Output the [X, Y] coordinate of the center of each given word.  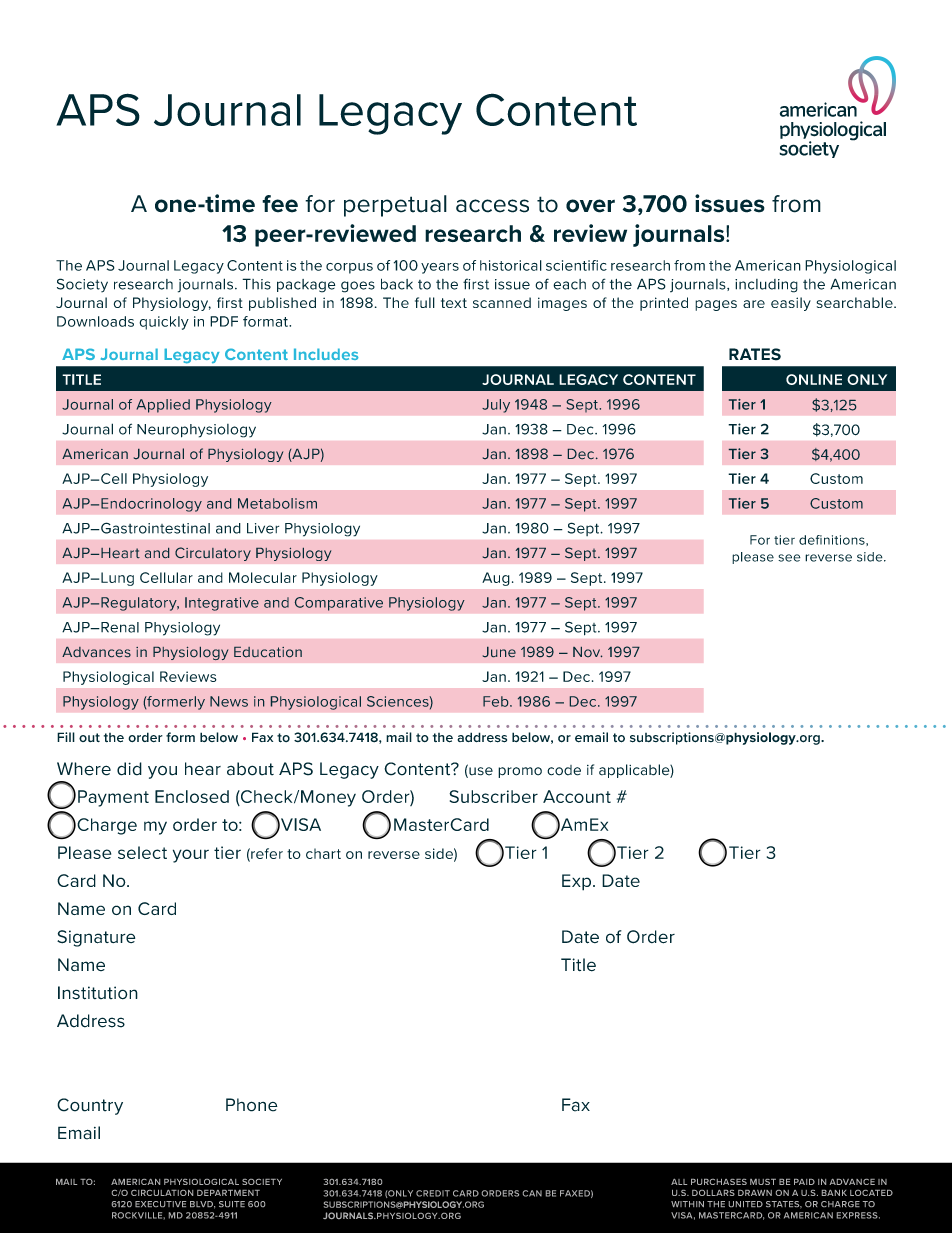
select [142, 852]
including [766, 286]
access [492, 206]
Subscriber [493, 796]
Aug [496, 579]
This [256, 284]
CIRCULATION [162, 1193]
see [789, 558]
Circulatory [213, 554]
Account [577, 796]
